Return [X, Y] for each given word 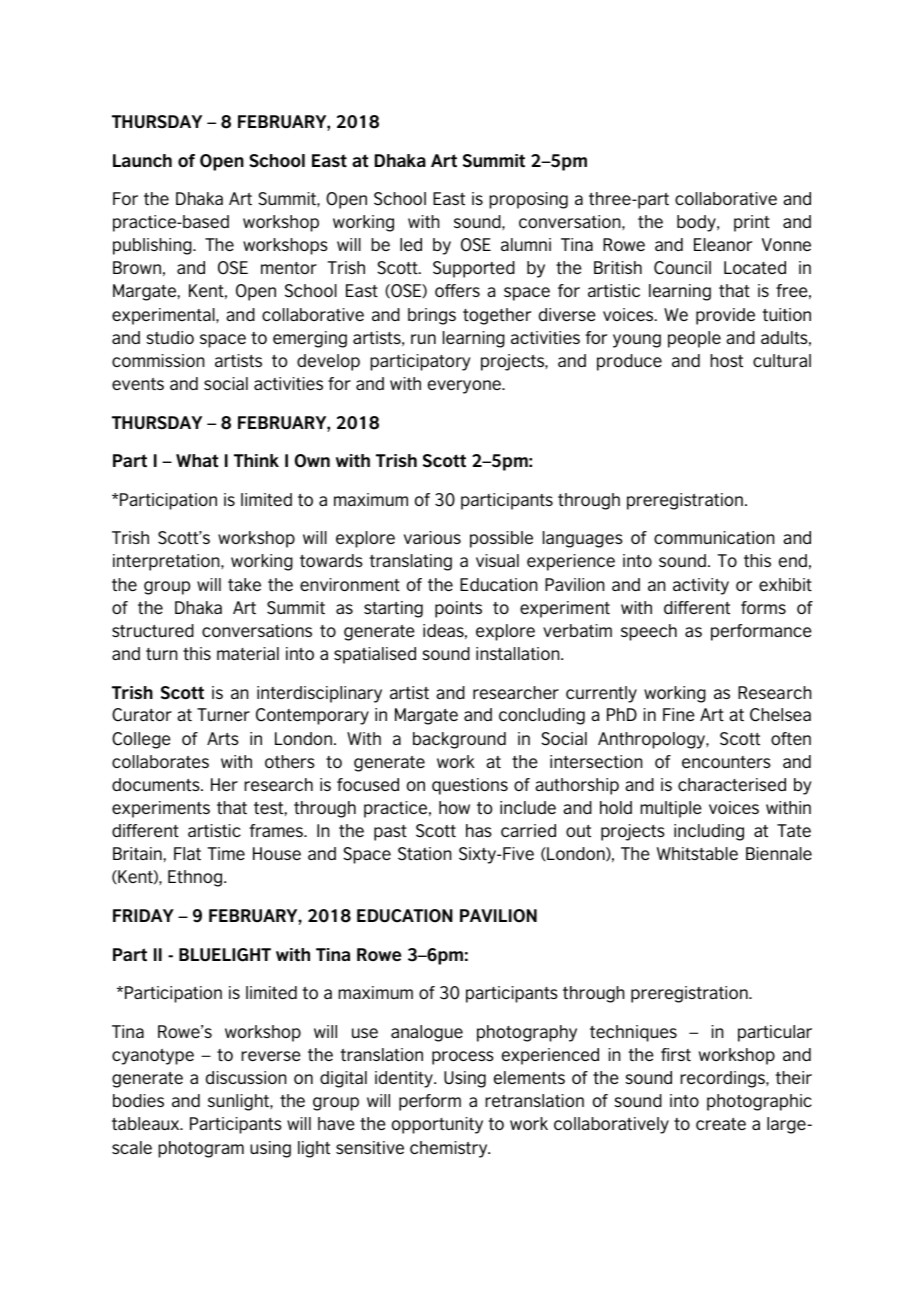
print [752, 223]
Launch [142, 160]
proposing [528, 200]
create [721, 1124]
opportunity [437, 1125]
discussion [246, 1077]
